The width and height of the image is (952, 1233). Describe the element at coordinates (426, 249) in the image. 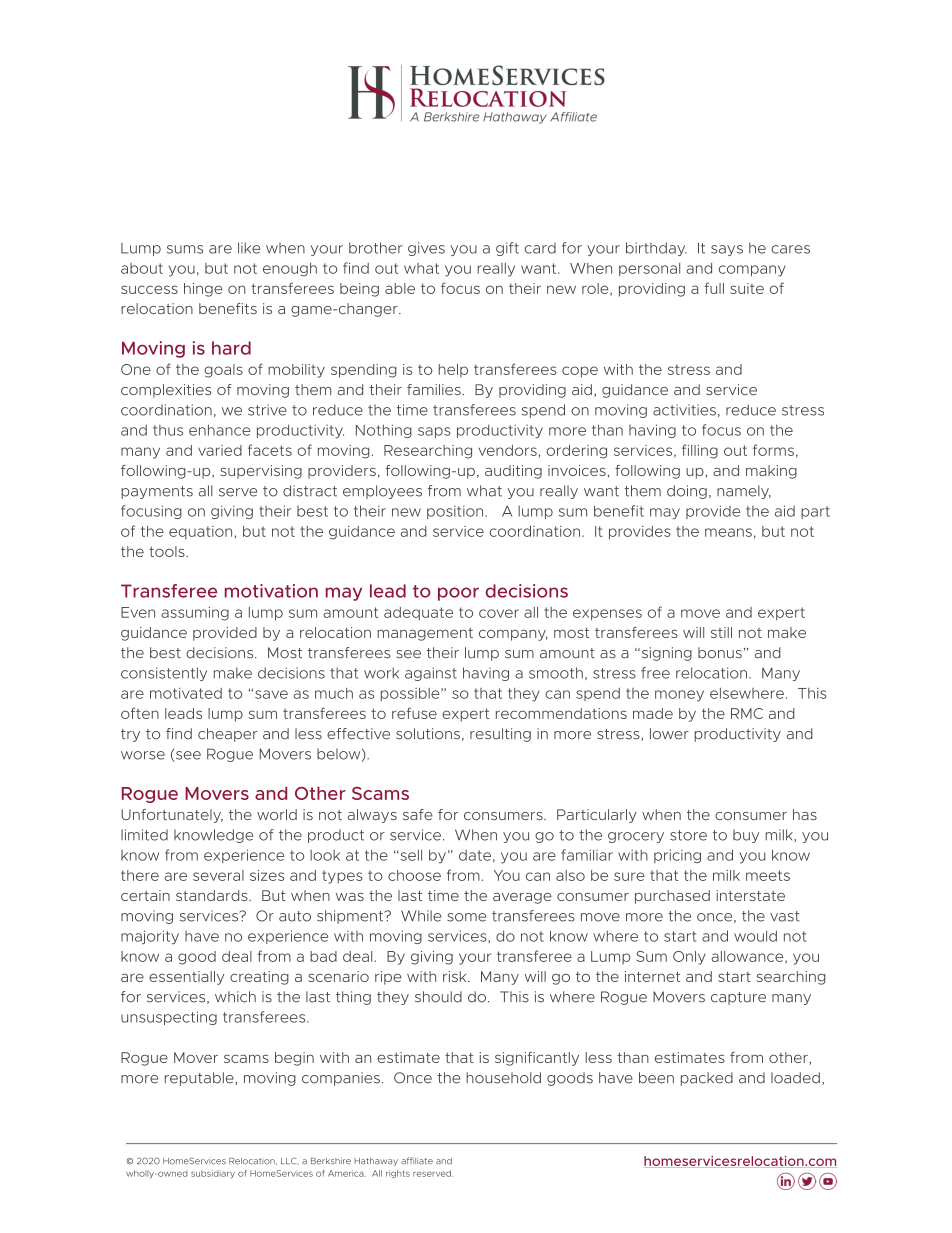

I see `gives` at that location.
